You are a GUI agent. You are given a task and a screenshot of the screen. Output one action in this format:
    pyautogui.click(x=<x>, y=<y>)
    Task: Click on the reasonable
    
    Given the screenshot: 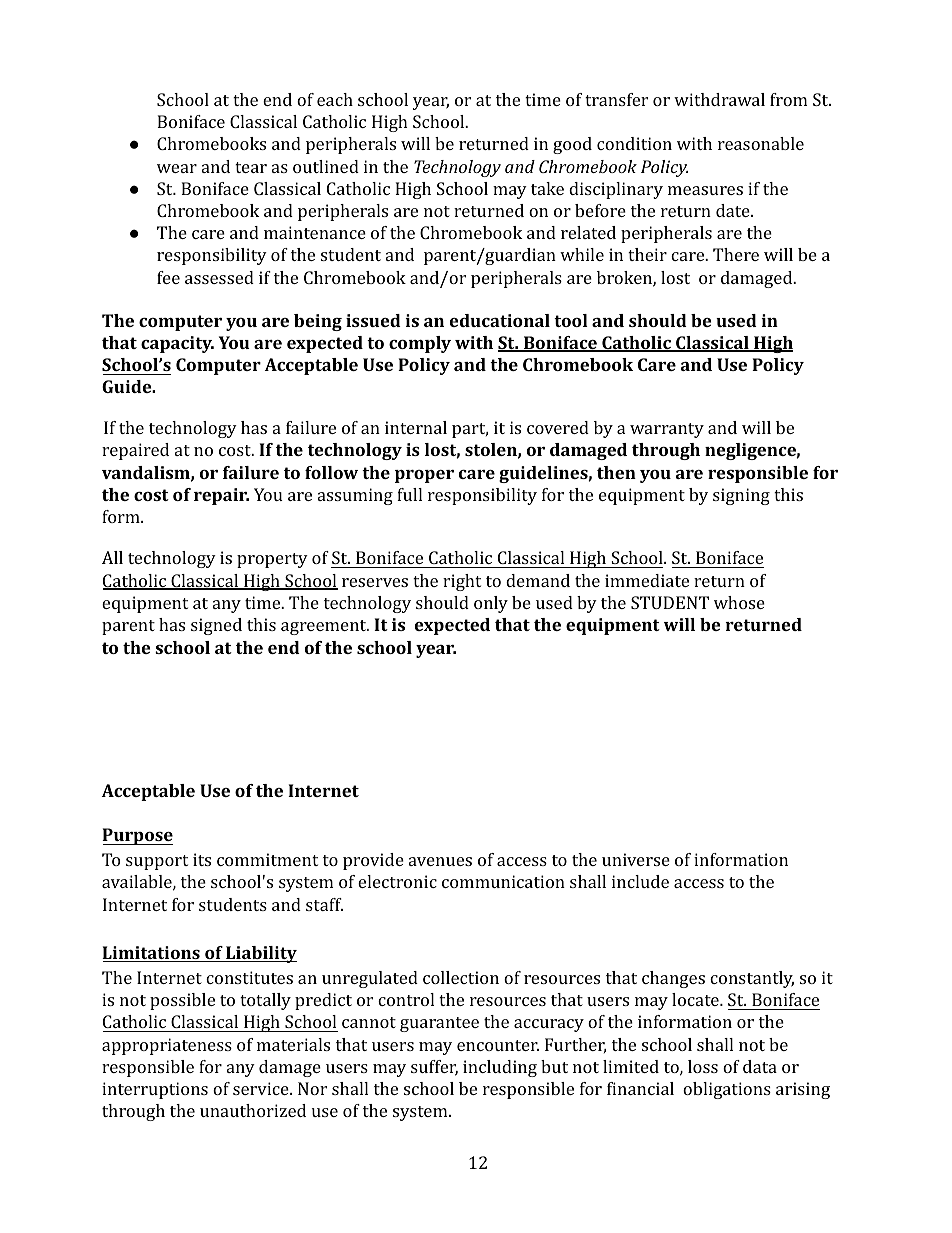 What is the action you would take?
    pyautogui.click(x=761, y=143)
